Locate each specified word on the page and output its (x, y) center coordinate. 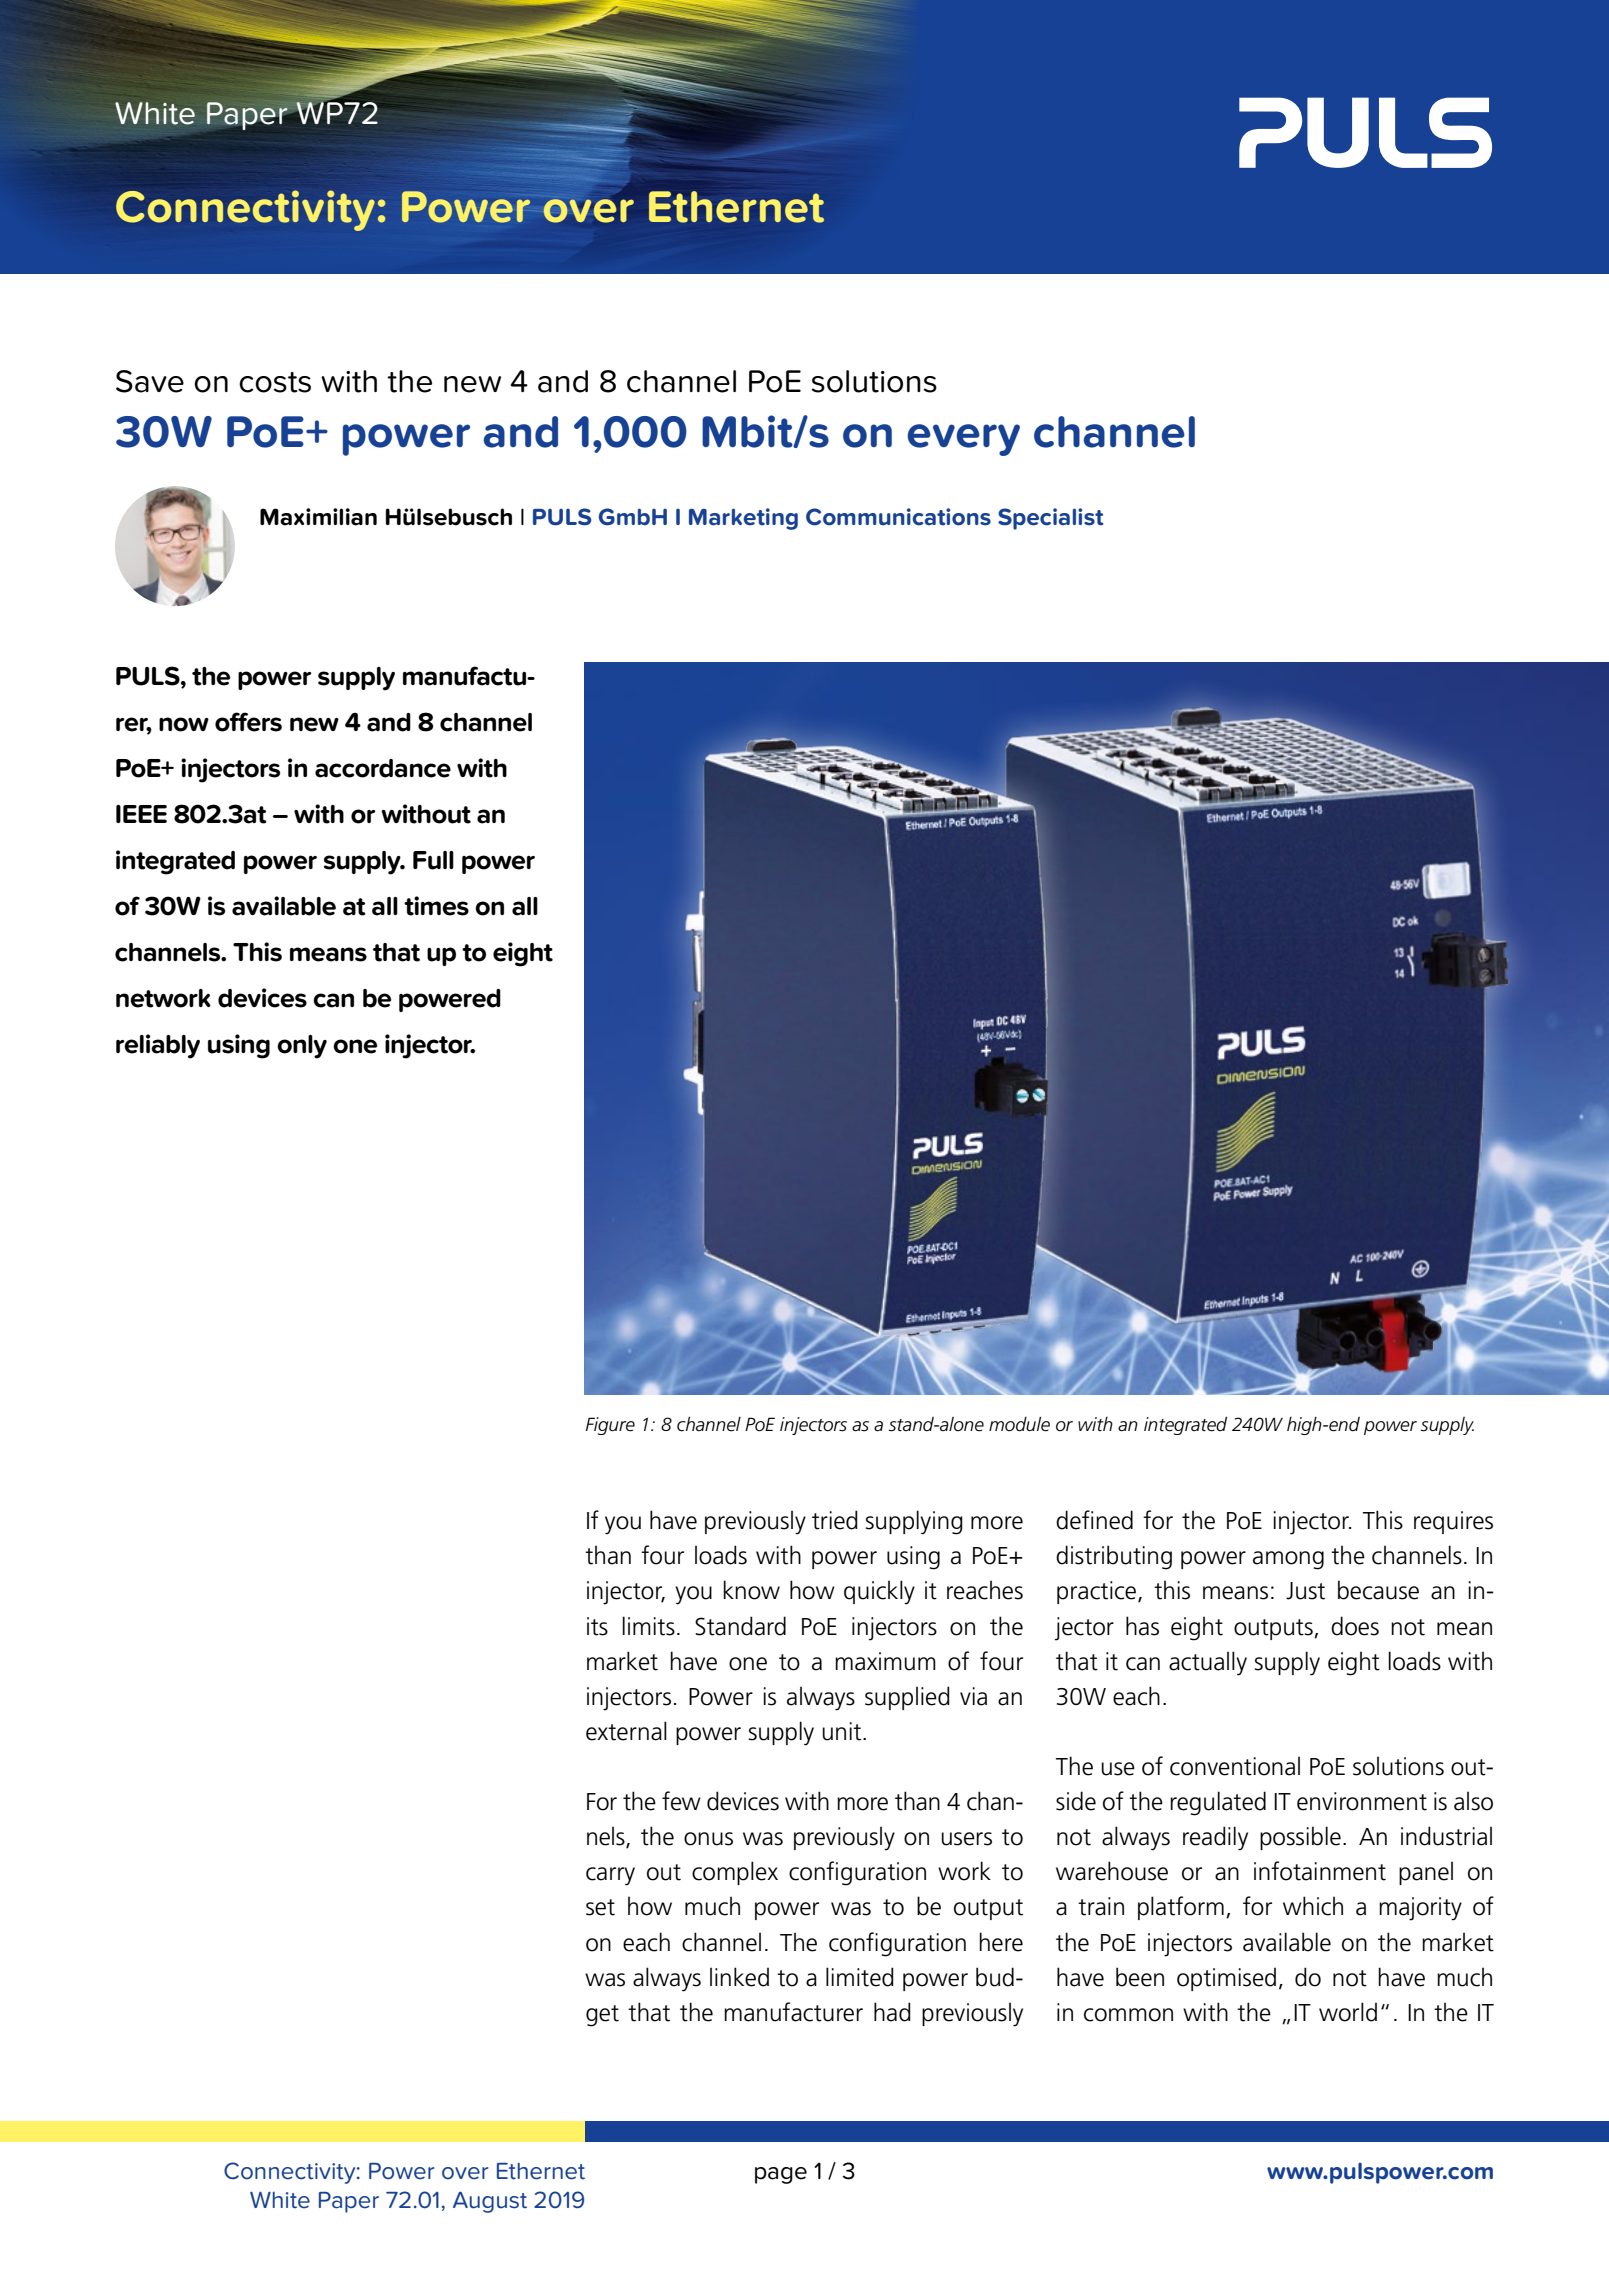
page (781, 2175)
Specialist (1051, 519)
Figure (610, 1426)
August (490, 2202)
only (302, 1047)
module (1019, 1424)
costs (275, 382)
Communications (898, 517)
